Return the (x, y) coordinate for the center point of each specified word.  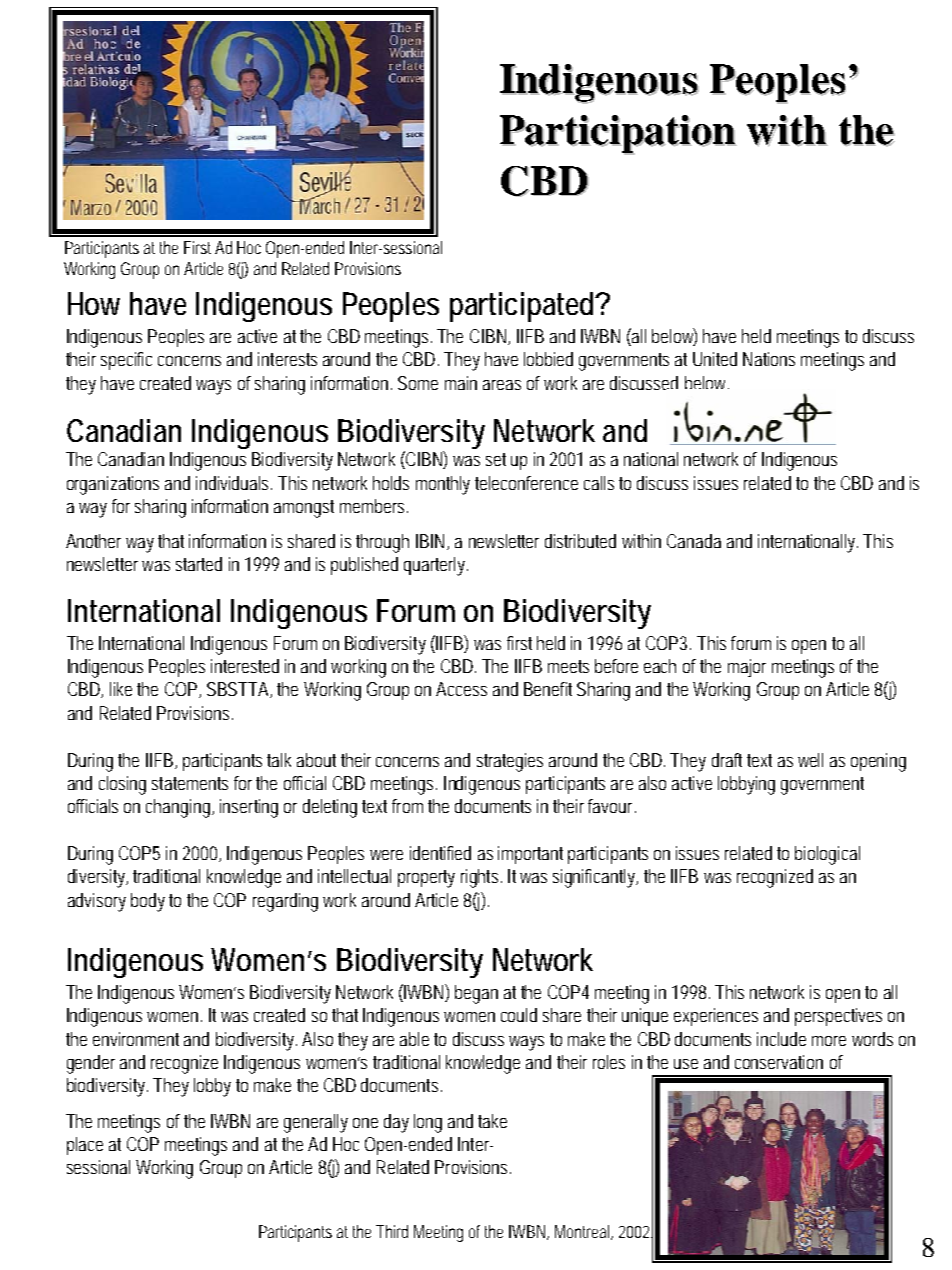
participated (524, 307)
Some (418, 383)
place (85, 1146)
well (810, 760)
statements (190, 783)
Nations (769, 359)
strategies (510, 762)
